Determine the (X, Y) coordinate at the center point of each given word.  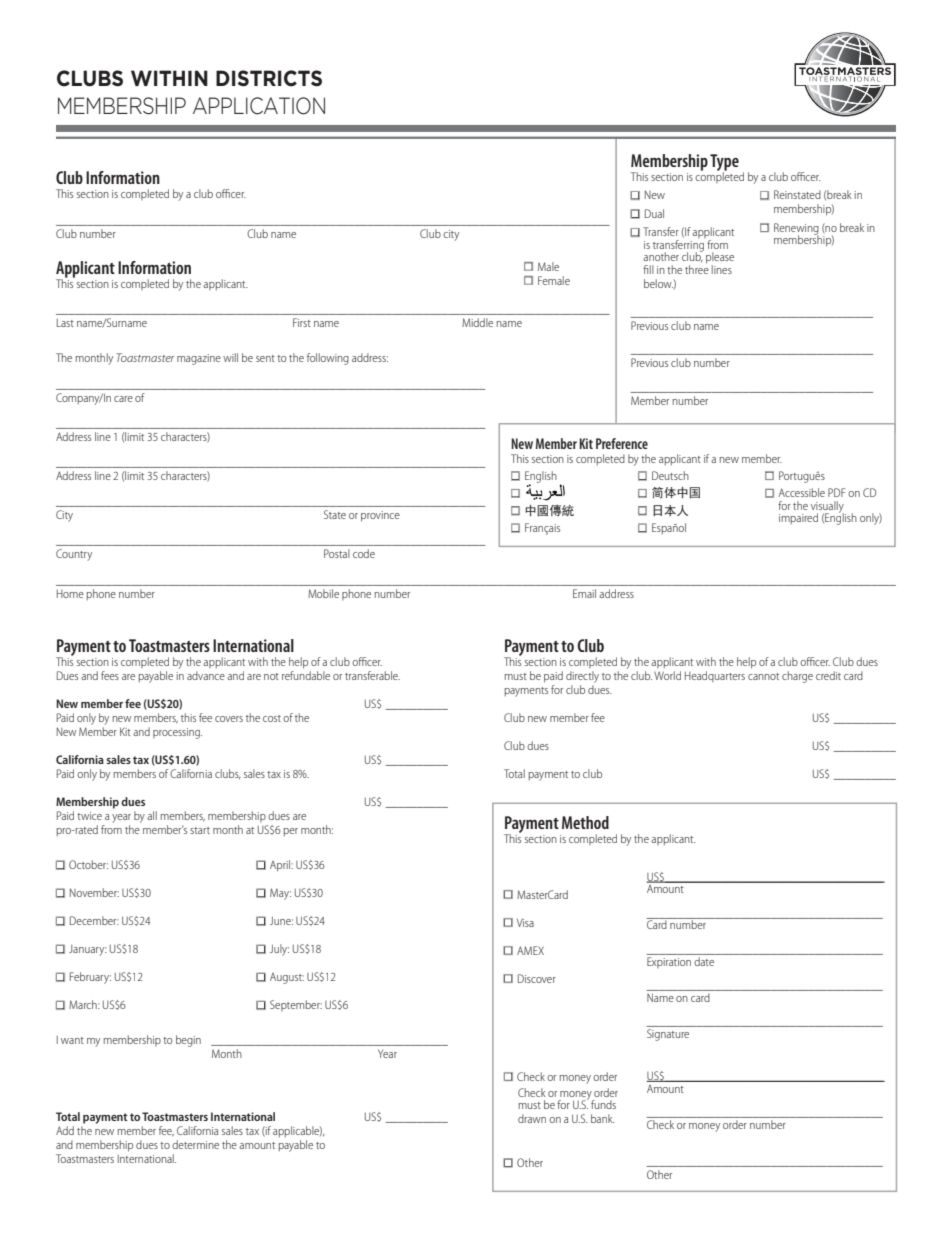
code (364, 553)
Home (70, 594)
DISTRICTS (269, 78)
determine (195, 1144)
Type (724, 163)
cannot (763, 676)
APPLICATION (259, 106)
